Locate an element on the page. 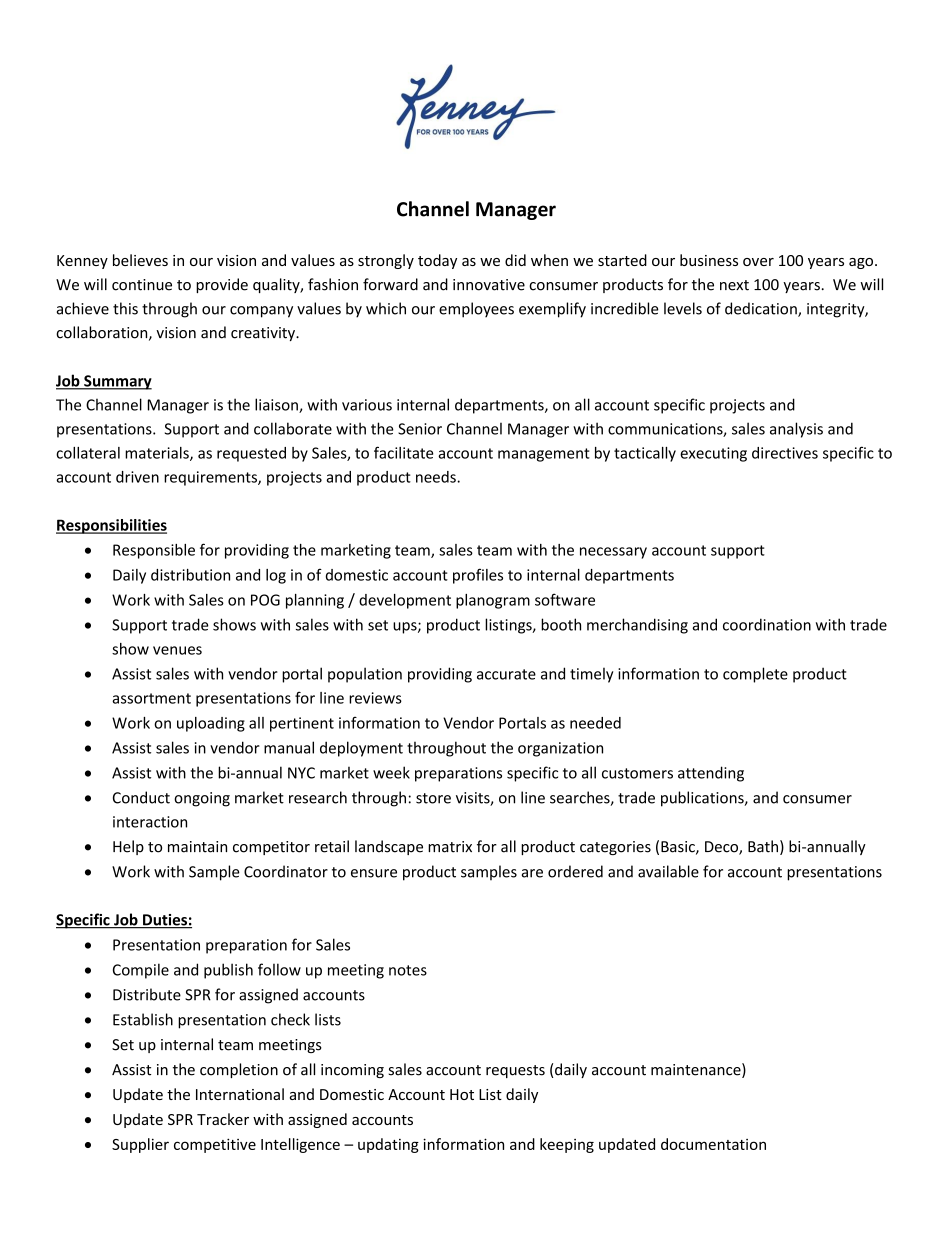  Bath is located at coordinates (763, 846).
